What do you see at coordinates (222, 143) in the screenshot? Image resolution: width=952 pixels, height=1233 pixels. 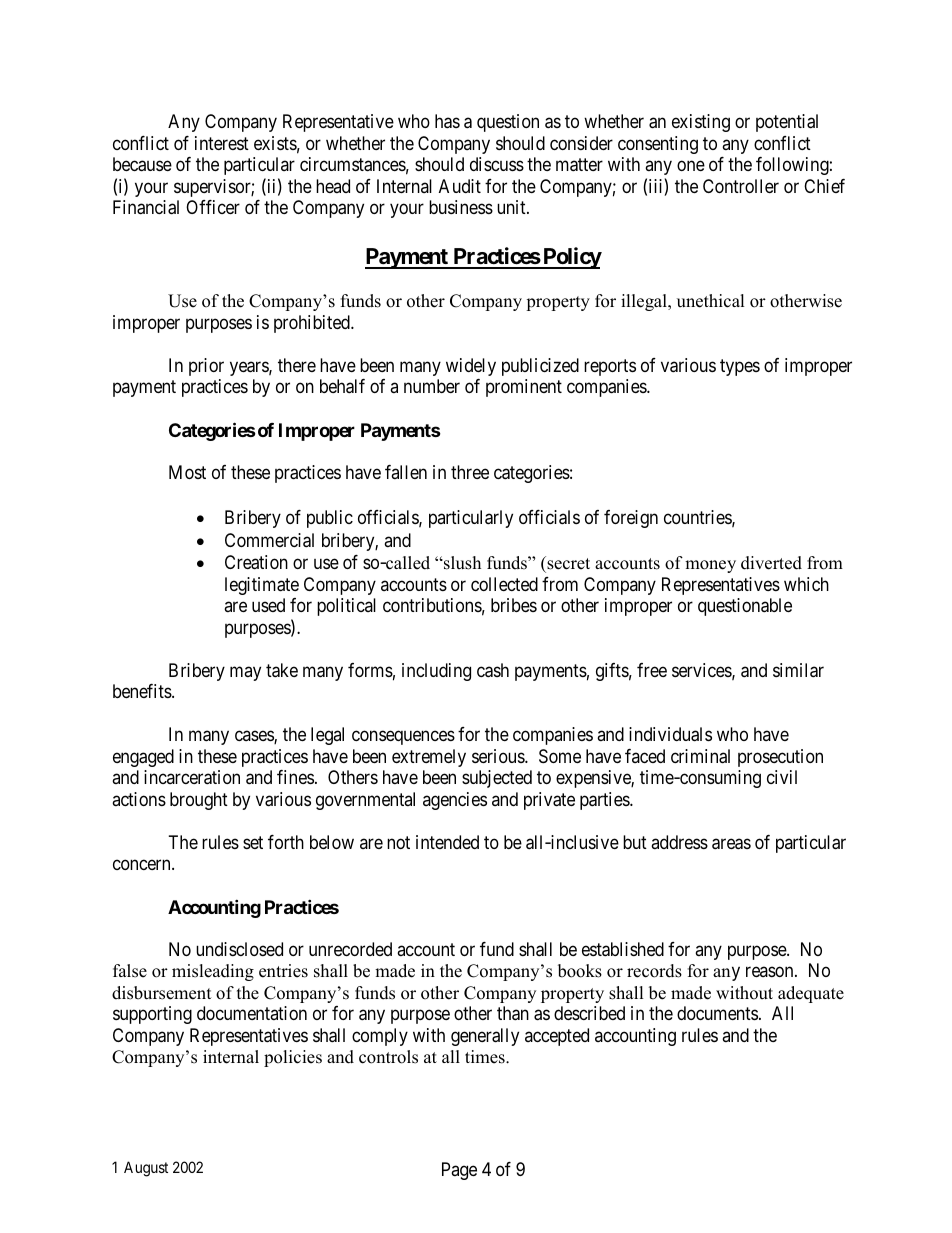 I see `interest` at bounding box center [222, 143].
